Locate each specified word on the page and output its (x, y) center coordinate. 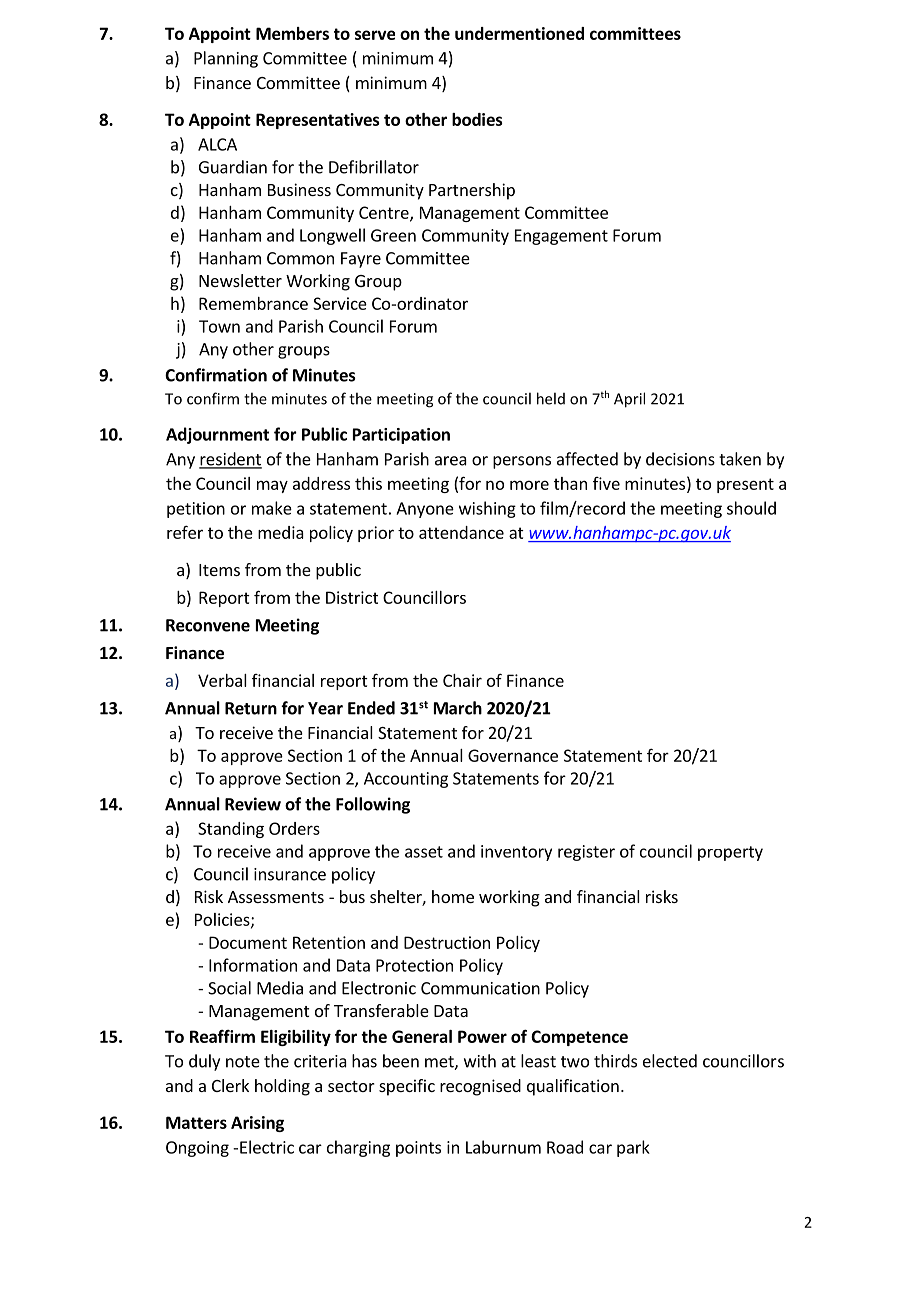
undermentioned (519, 33)
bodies (477, 119)
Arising (257, 1124)
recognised (480, 1087)
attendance (461, 532)
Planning (226, 59)
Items (219, 570)
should (751, 508)
